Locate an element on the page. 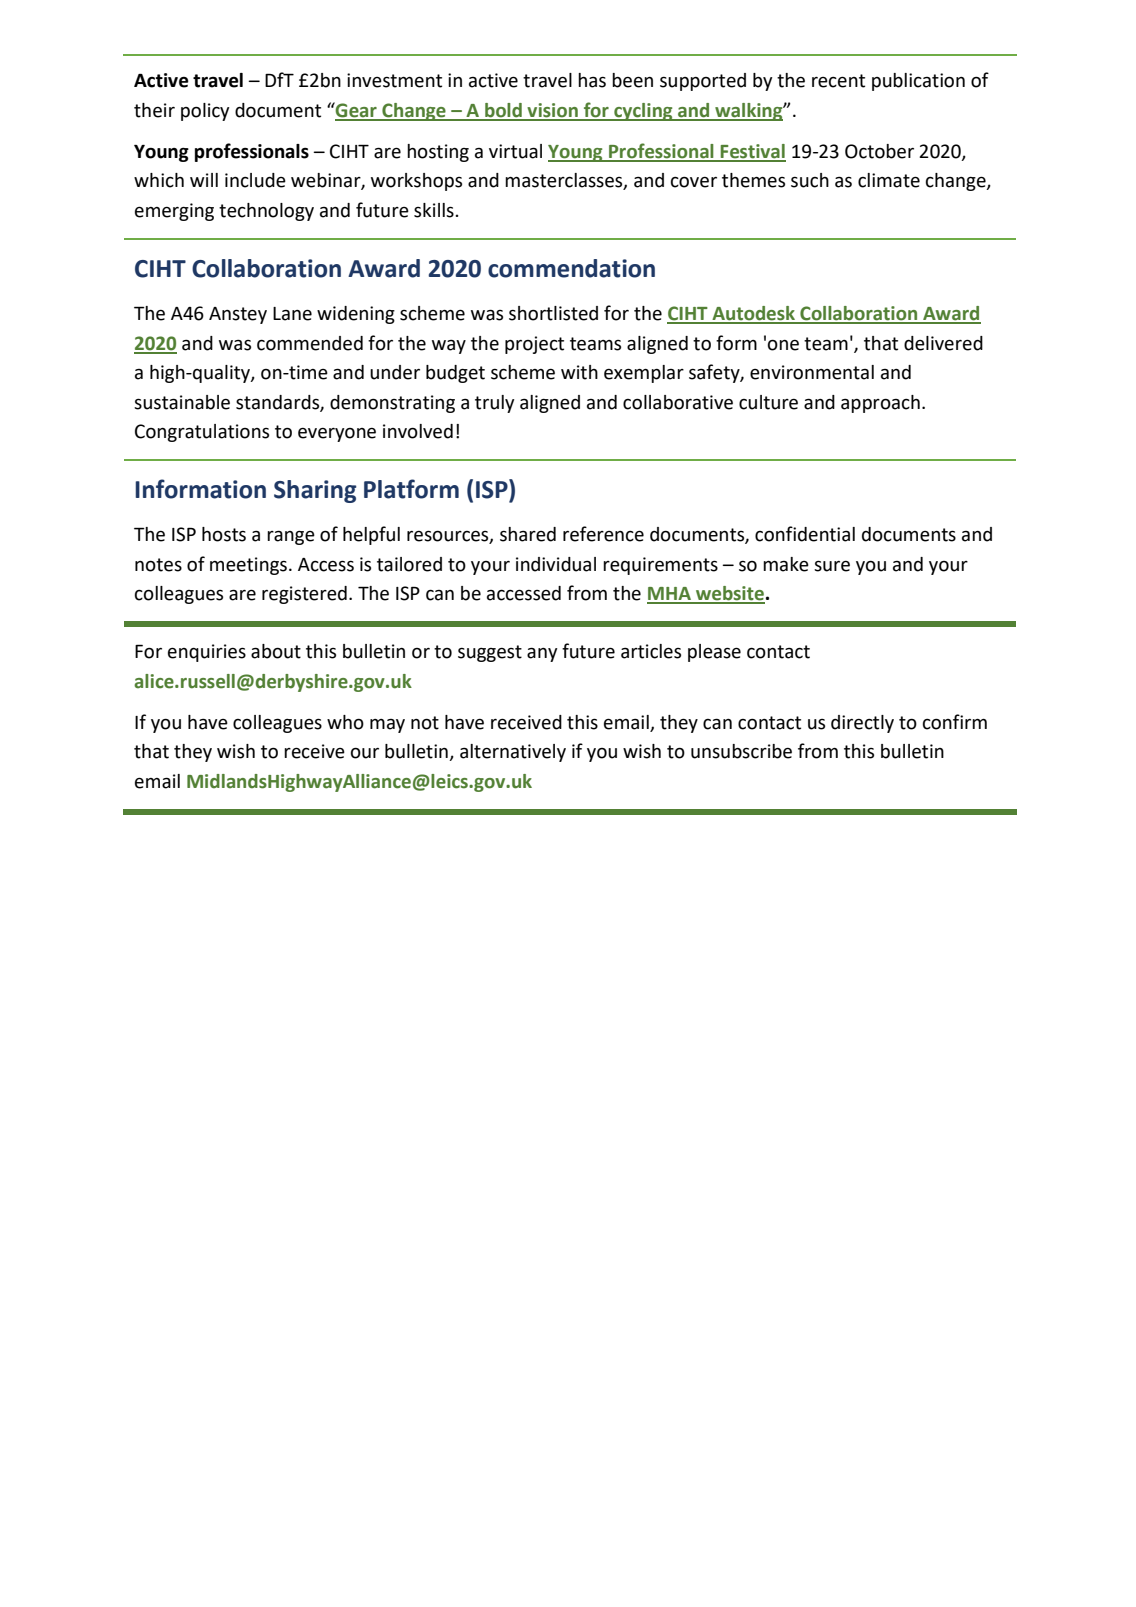 Image resolution: width=1136 pixels, height=1607 pixels. commendation is located at coordinates (571, 268).
